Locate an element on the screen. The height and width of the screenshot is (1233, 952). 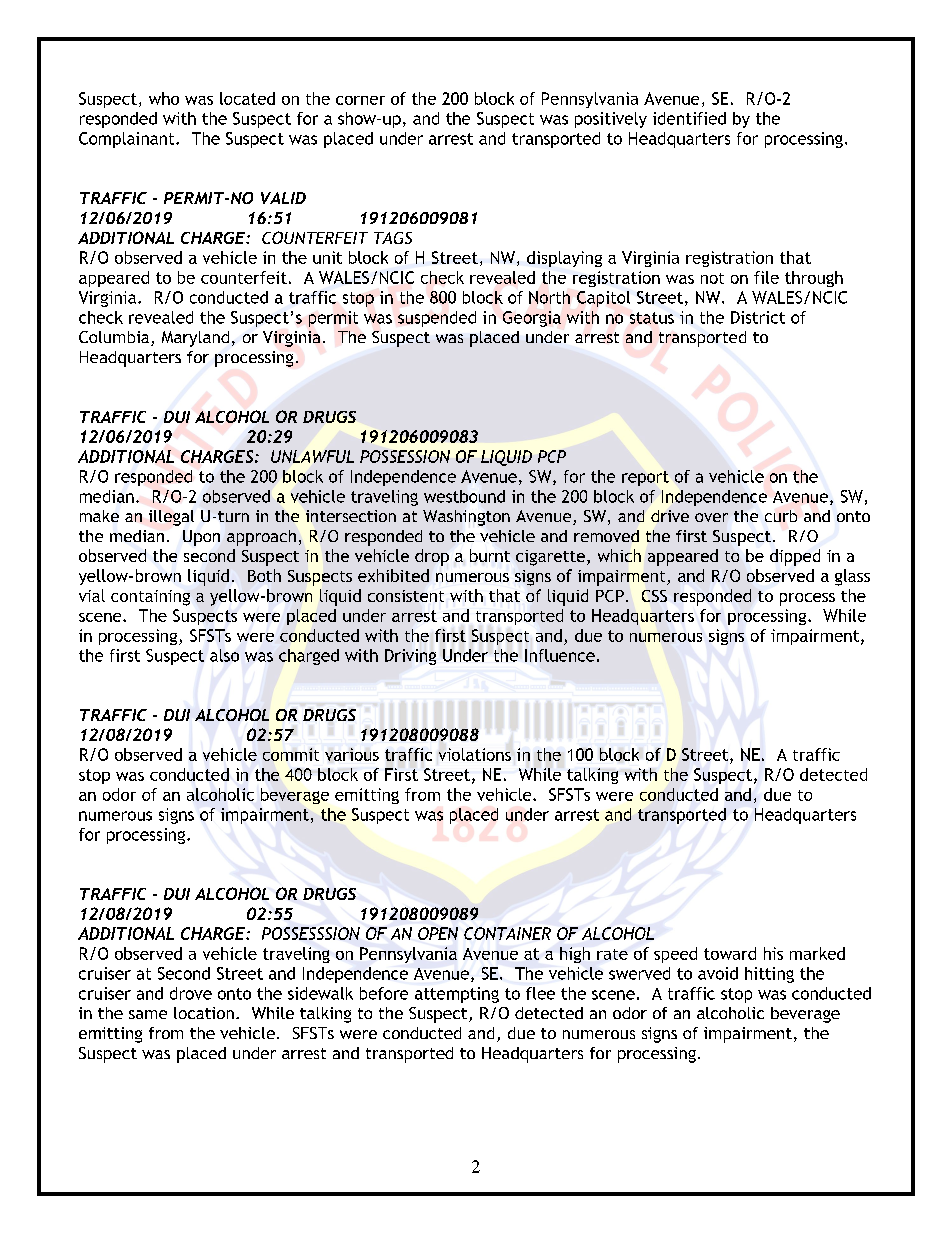
hitting is located at coordinates (769, 975).
